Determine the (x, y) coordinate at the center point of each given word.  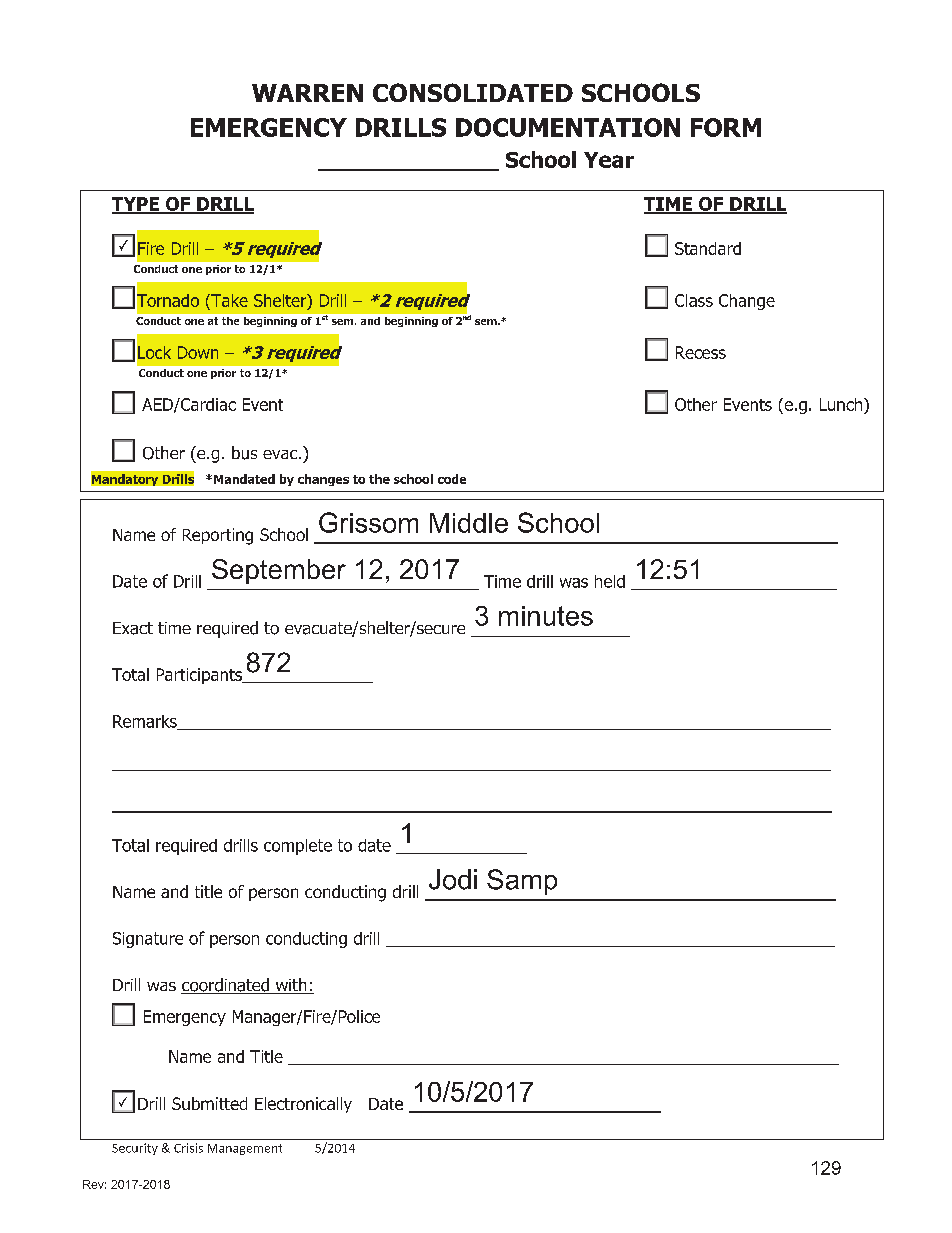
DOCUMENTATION (568, 127)
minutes (546, 616)
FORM (726, 127)
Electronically (303, 1105)
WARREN (307, 93)
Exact (133, 628)
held (610, 581)
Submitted (209, 1103)
